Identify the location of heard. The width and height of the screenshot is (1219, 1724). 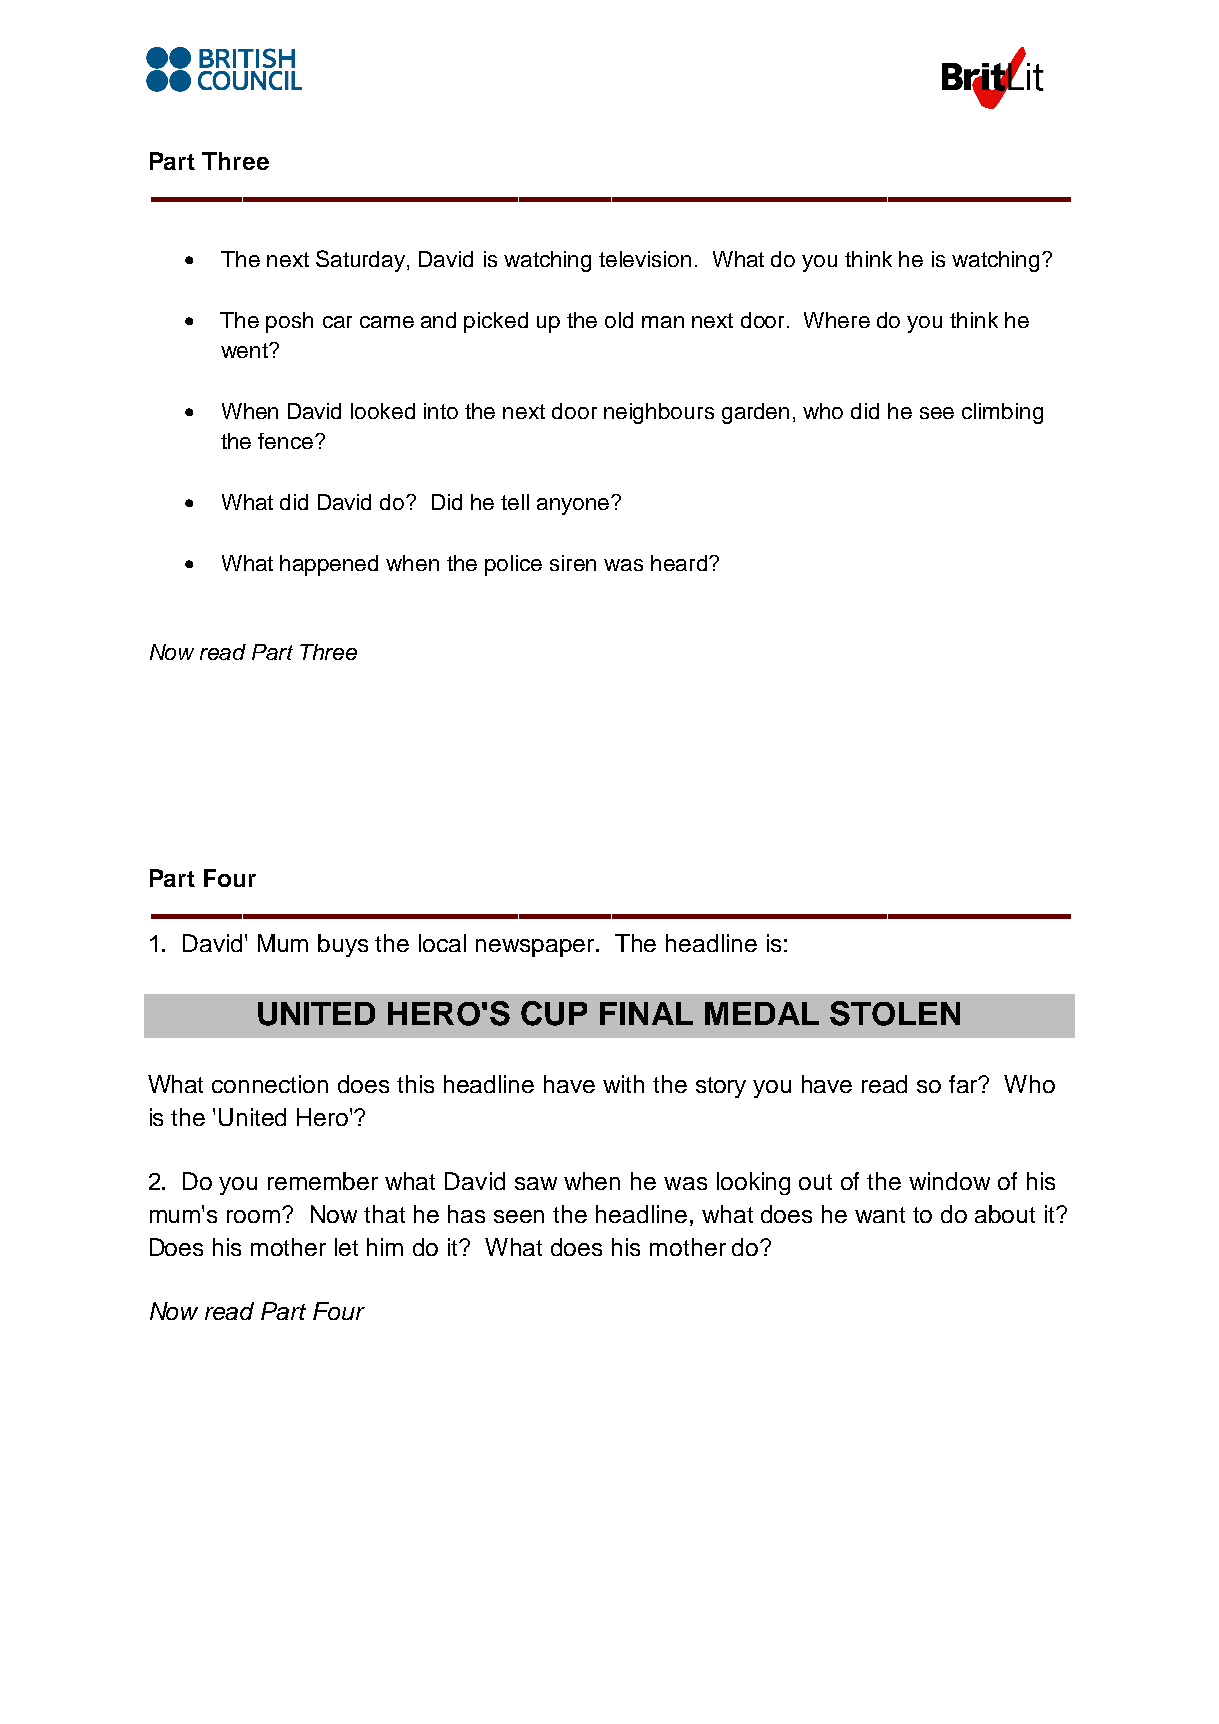
(680, 563).
